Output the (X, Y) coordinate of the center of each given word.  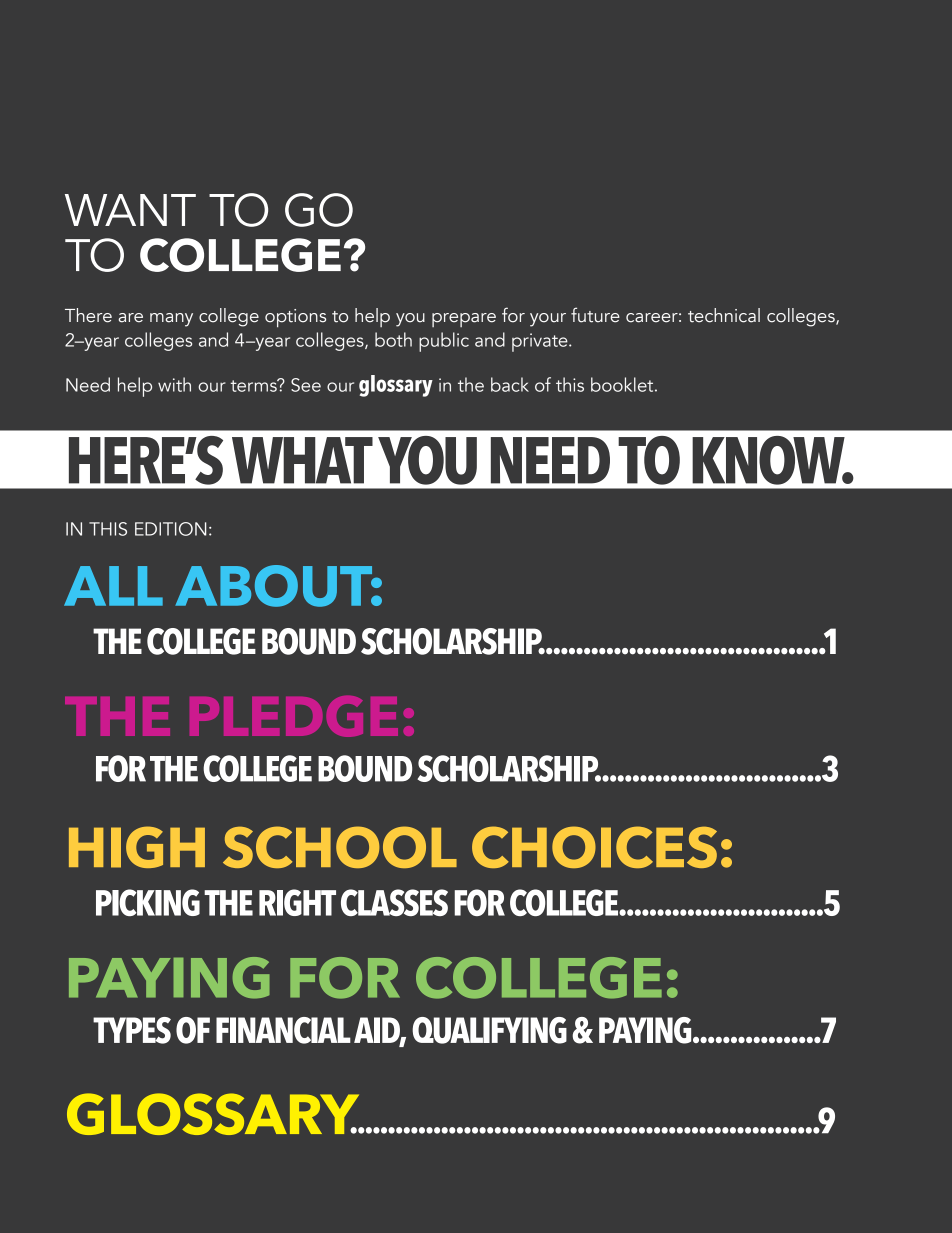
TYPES (132, 1030)
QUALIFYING (489, 1030)
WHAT (302, 460)
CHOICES (594, 847)
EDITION (171, 529)
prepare (464, 320)
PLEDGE (294, 716)
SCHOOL (340, 847)
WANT (130, 210)
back (510, 384)
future (595, 315)
